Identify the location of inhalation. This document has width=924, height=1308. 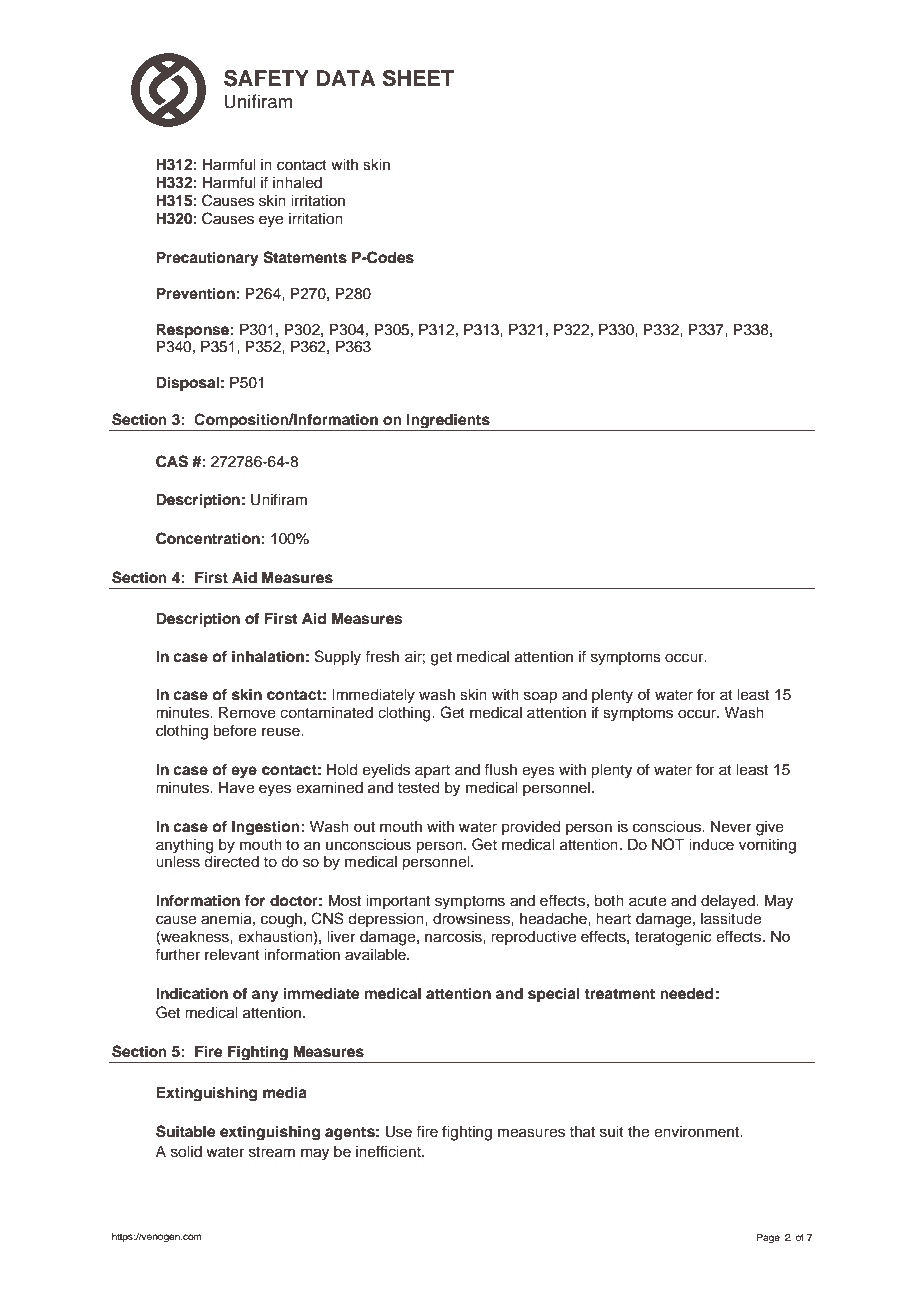
(268, 656).
